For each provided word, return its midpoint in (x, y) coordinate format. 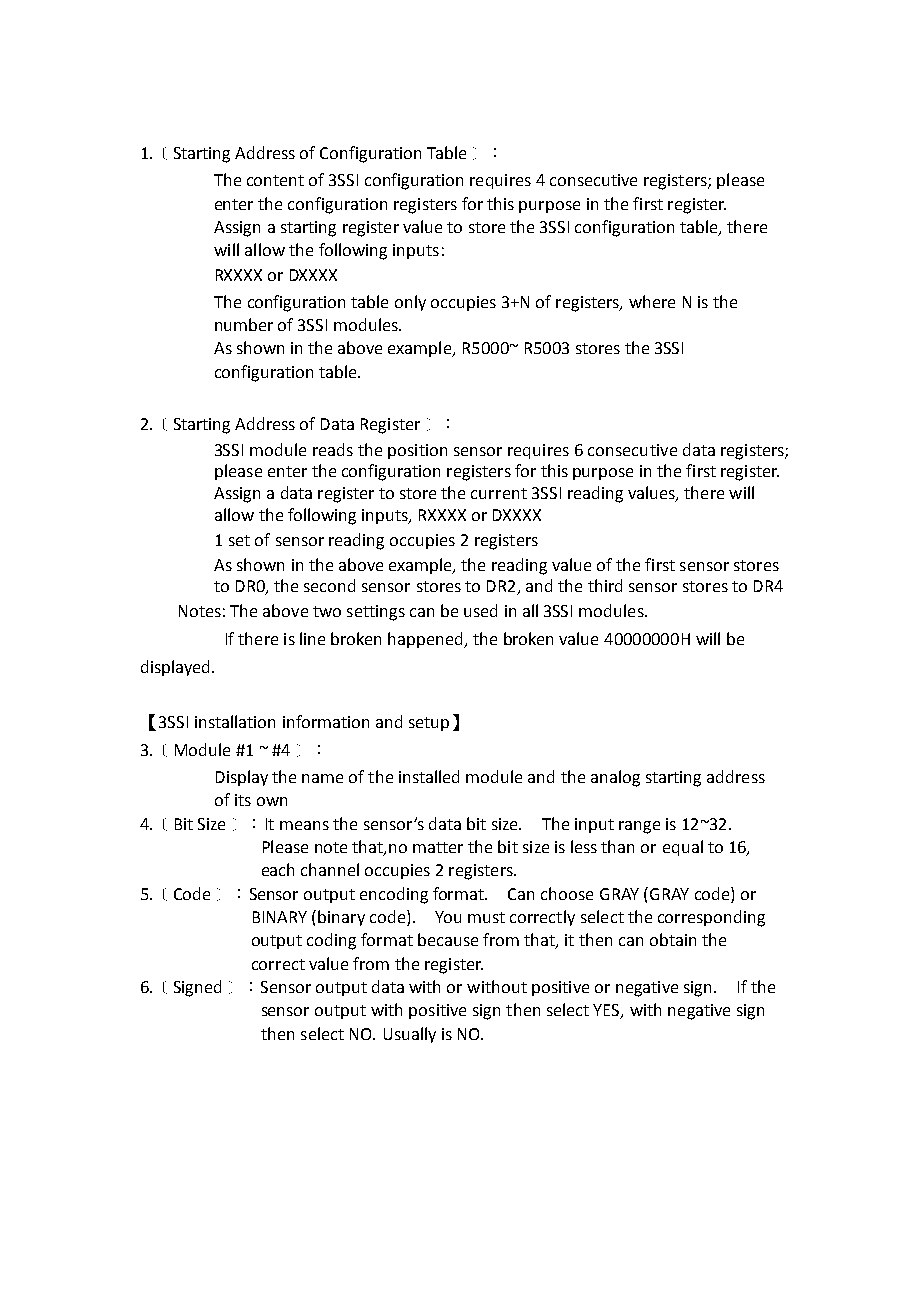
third (605, 585)
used (480, 610)
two (327, 611)
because (448, 939)
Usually (410, 1035)
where (652, 301)
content (275, 180)
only (410, 303)
